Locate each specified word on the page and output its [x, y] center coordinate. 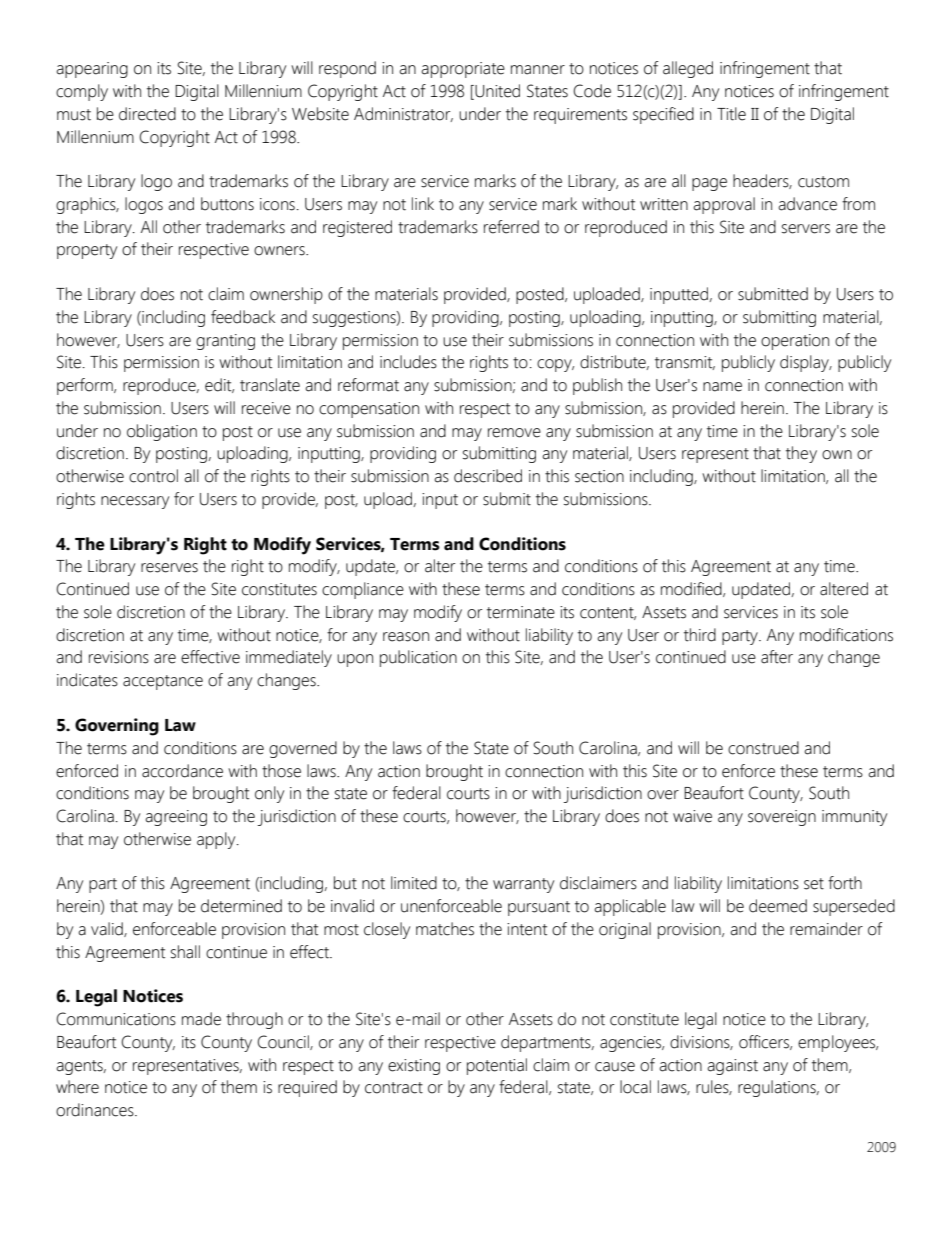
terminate [521, 612]
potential [497, 1066]
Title [731, 114]
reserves [169, 568]
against [732, 1067]
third [700, 635]
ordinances [96, 1110]
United [496, 92]
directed [147, 114]
